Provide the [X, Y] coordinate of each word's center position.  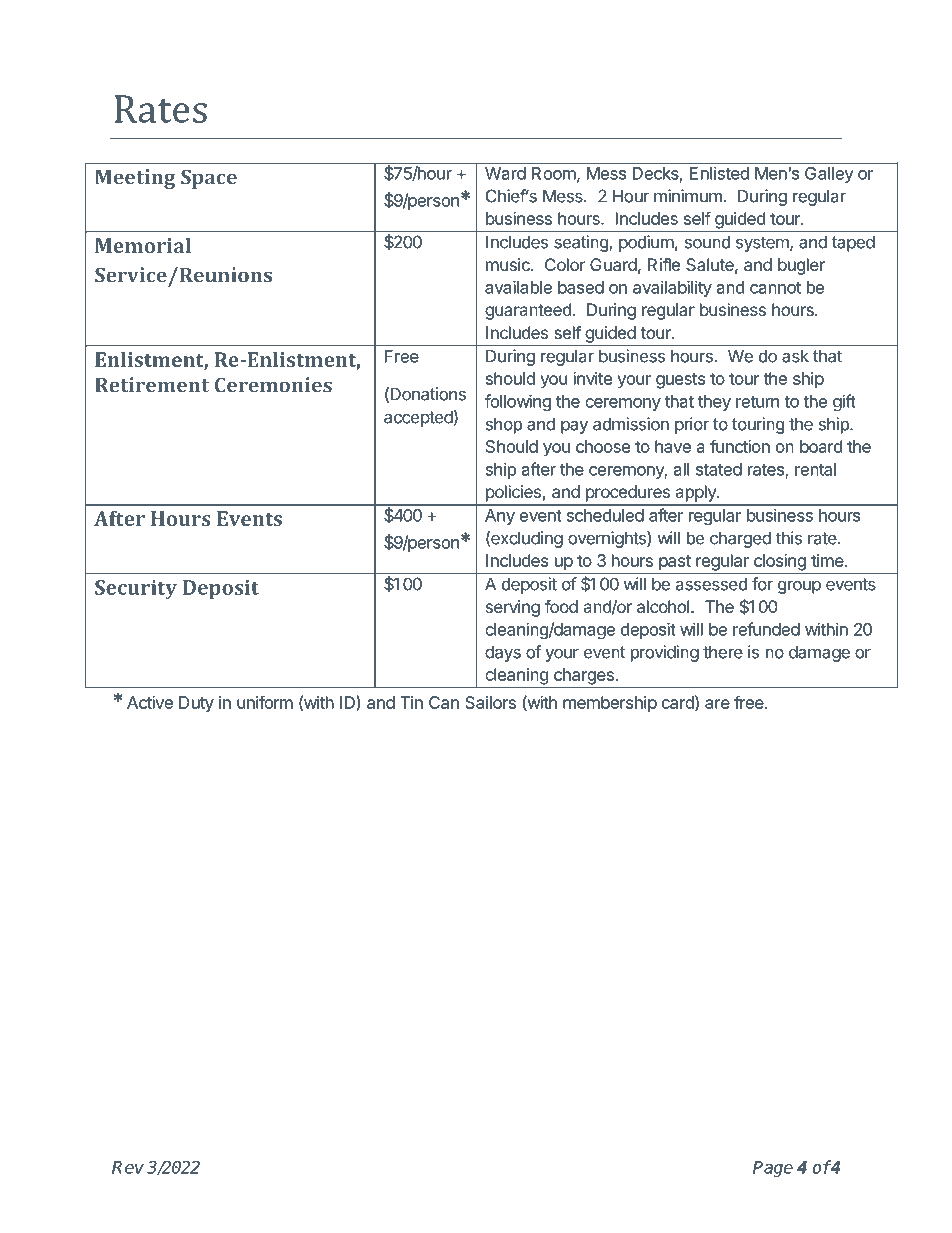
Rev [128, 1167]
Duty [196, 704]
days [503, 653]
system [763, 244]
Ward [505, 173]
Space [209, 179]
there [723, 652]
